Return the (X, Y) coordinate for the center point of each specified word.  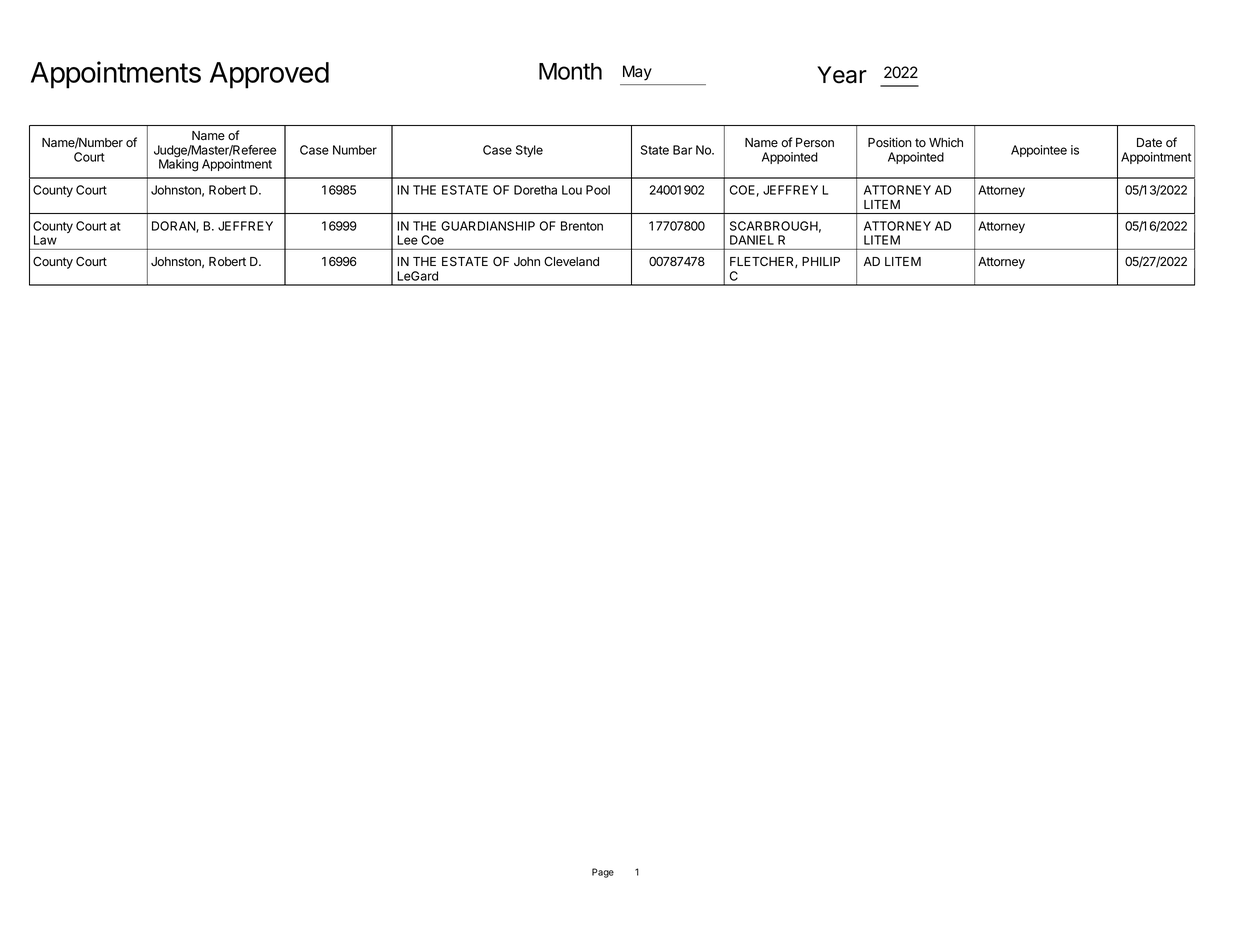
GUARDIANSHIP (488, 226)
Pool (598, 190)
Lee (408, 240)
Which (946, 142)
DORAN (174, 227)
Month (570, 71)
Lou (572, 190)
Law (45, 240)
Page (603, 873)
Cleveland (571, 261)
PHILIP (821, 261)
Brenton (582, 226)
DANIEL (752, 240)
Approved (269, 75)
